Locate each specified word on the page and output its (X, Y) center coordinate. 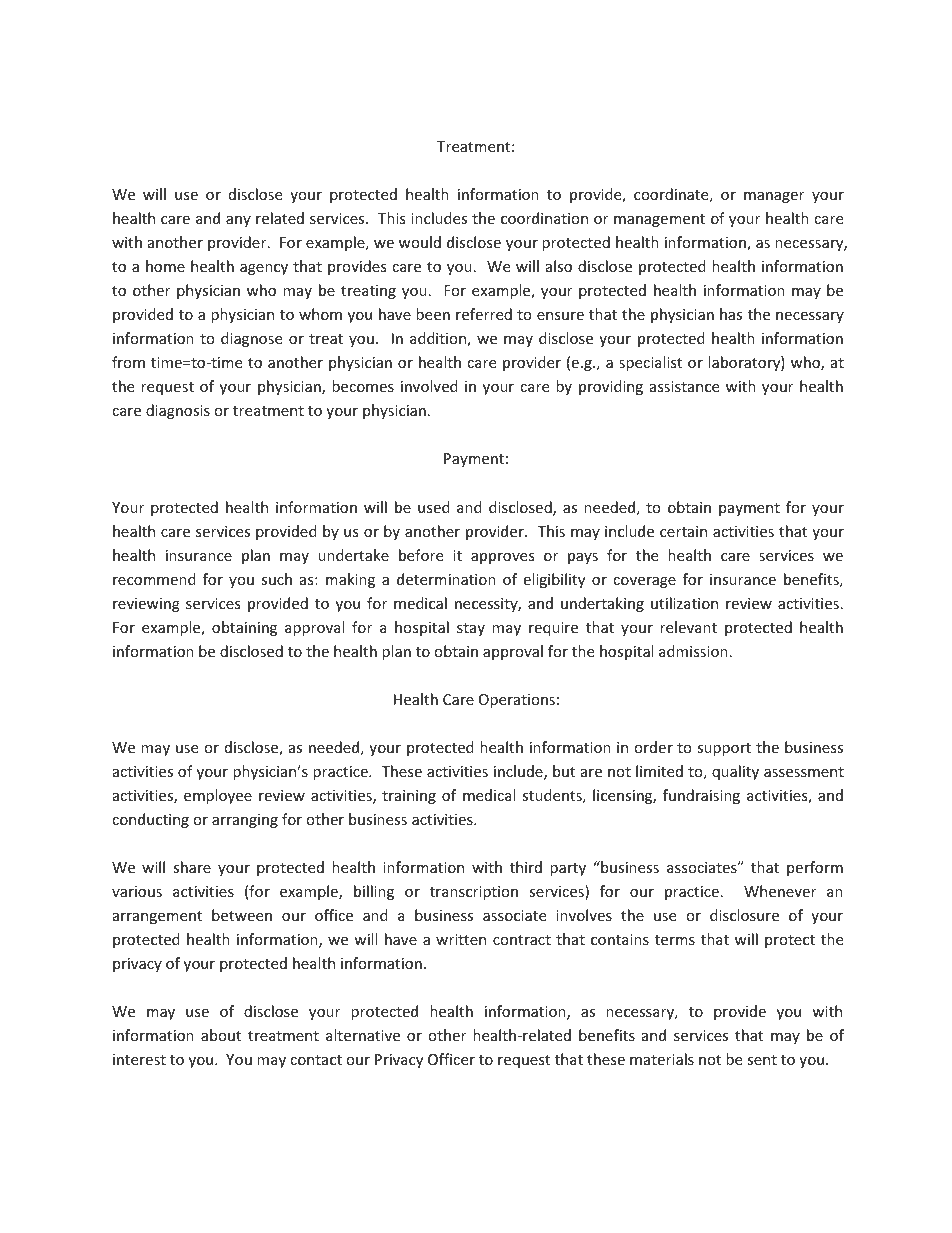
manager (774, 197)
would (420, 242)
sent (762, 1060)
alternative (363, 1035)
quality (735, 772)
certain (683, 531)
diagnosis (178, 411)
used (434, 507)
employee (218, 796)
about (221, 1035)
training (409, 797)
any (238, 221)
